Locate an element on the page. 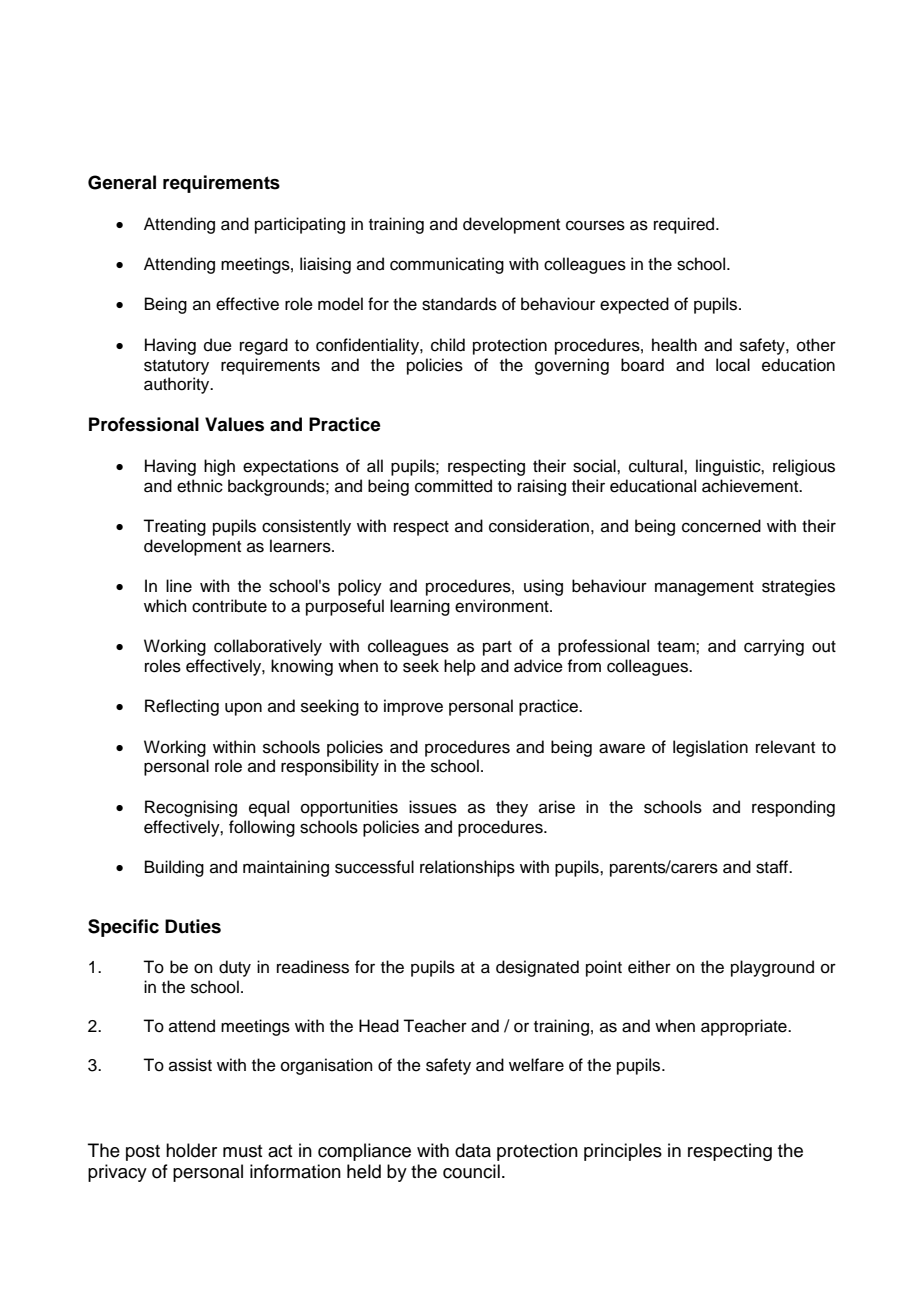  staff is located at coordinates (773, 867).
